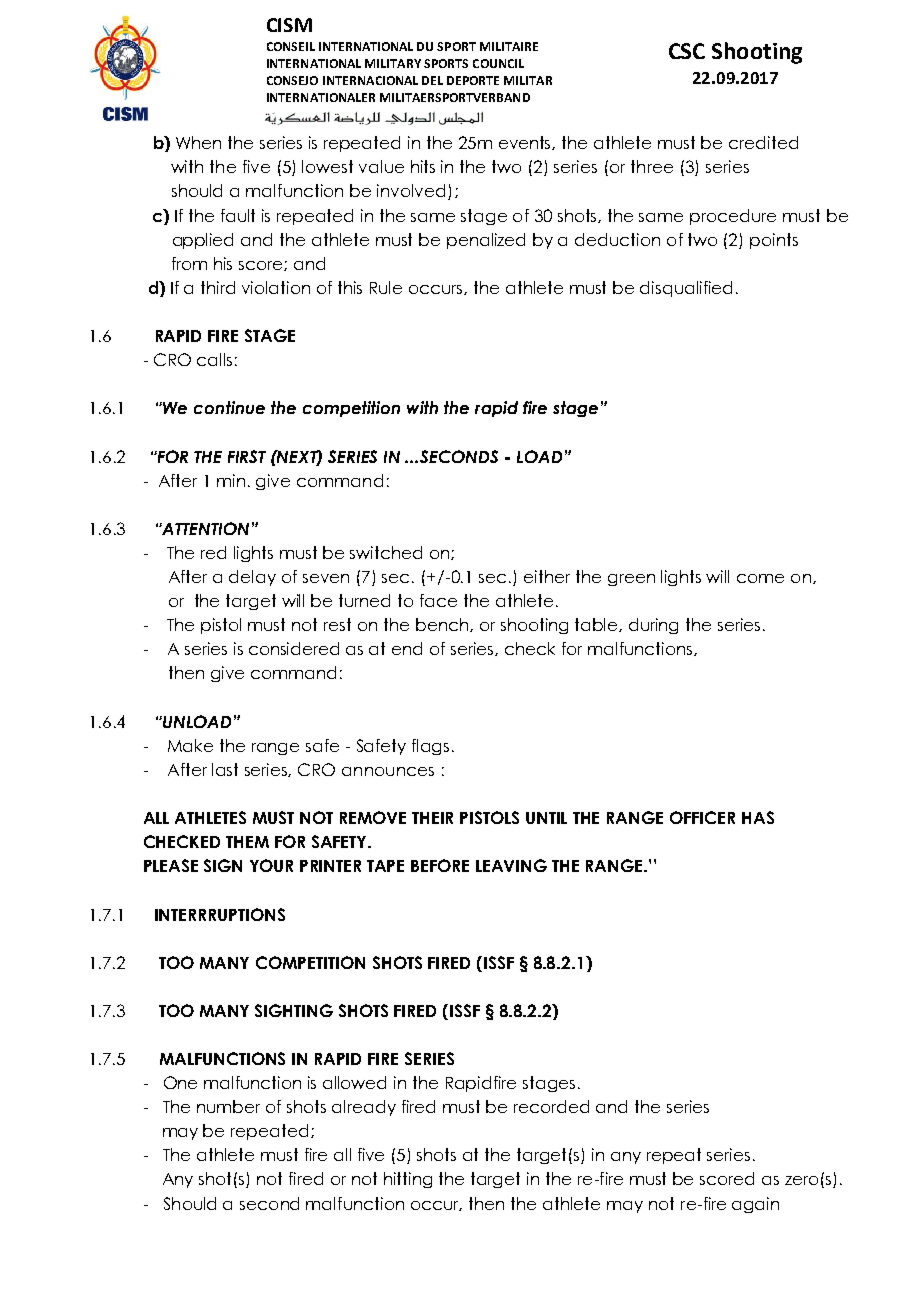 The width and height of the screenshot is (924, 1308). I want to click on bench, so click(443, 625).
